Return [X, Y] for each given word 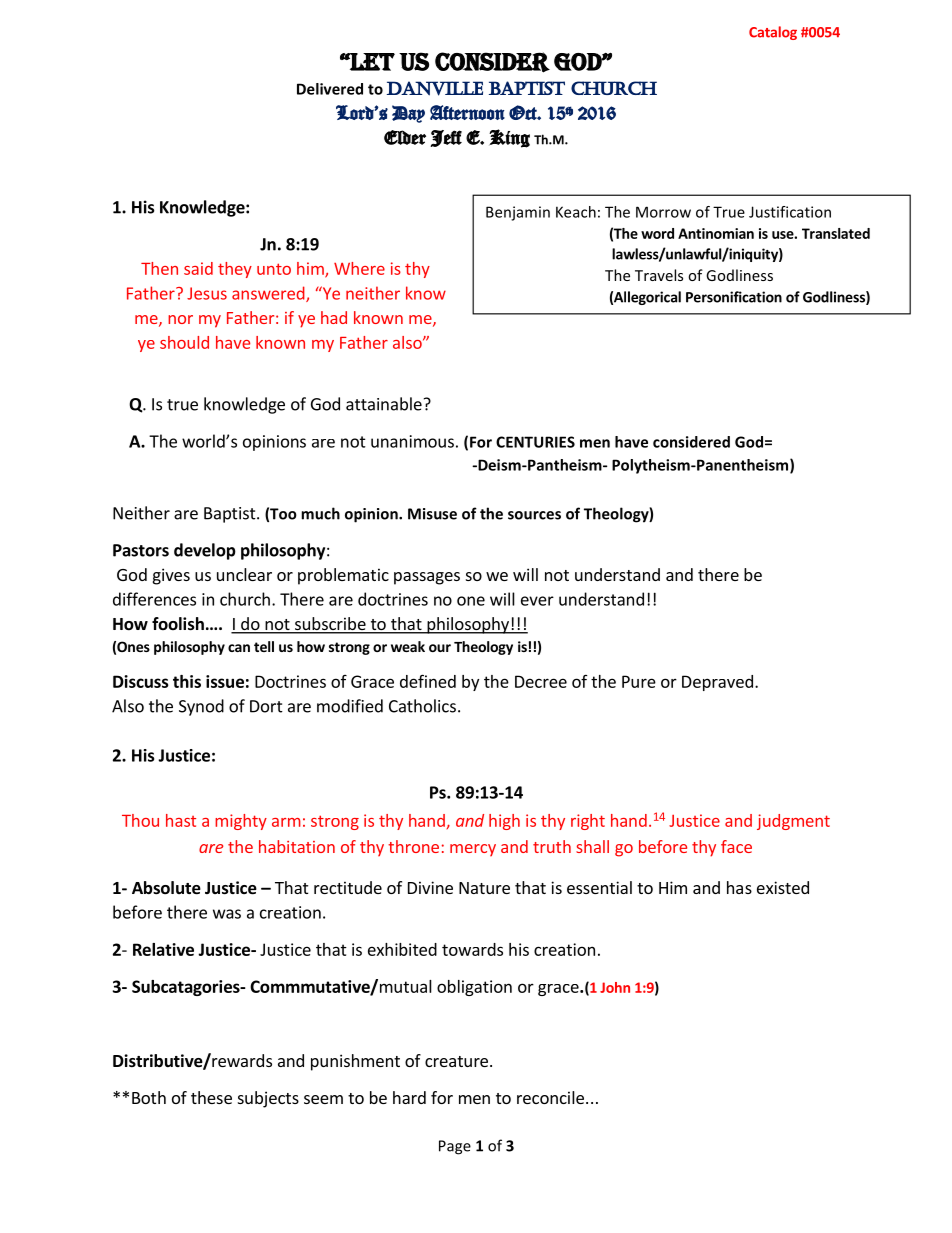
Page [455, 1147]
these [211, 1097]
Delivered [330, 89]
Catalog [773, 33]
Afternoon [467, 112]
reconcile [550, 1097]
